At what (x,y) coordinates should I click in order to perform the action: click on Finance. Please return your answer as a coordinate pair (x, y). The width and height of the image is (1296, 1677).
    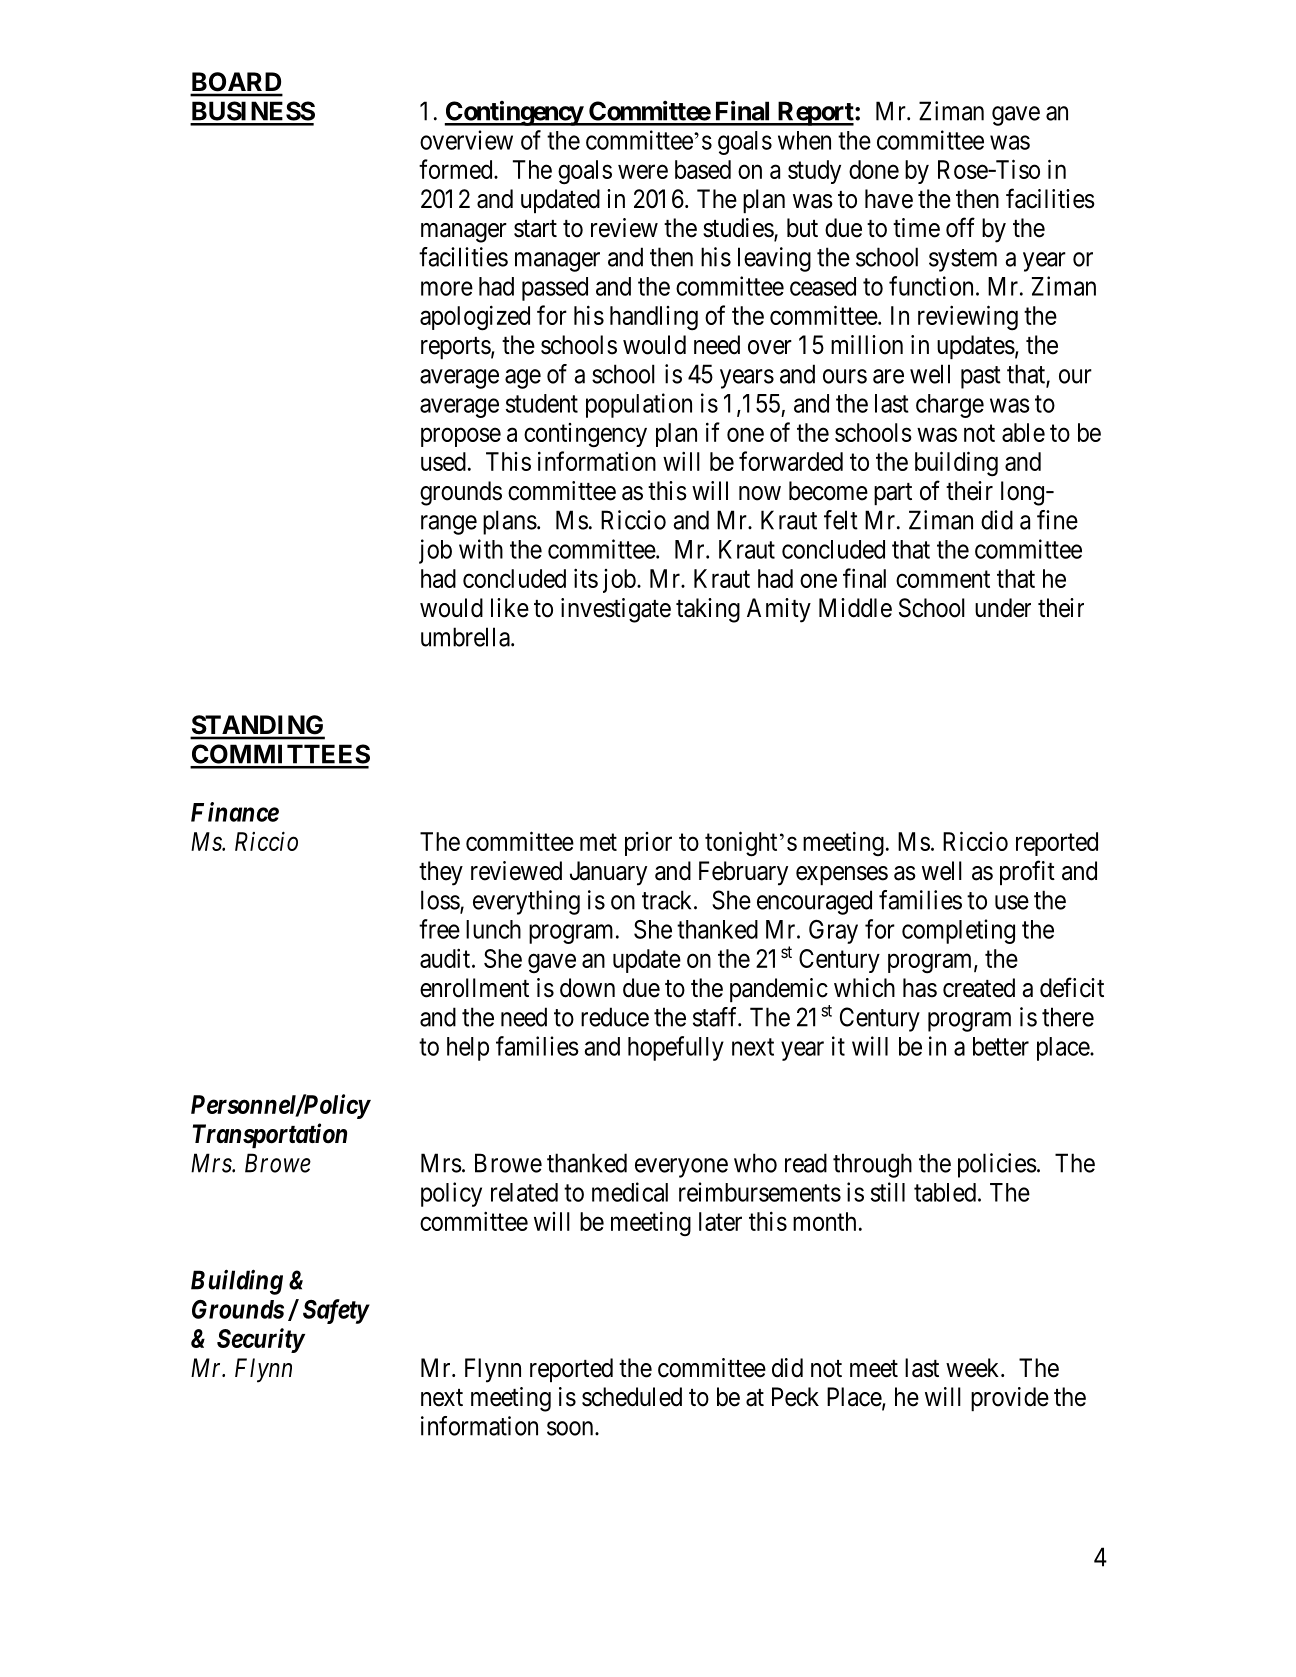
    Looking at the image, I should click on (235, 812).
